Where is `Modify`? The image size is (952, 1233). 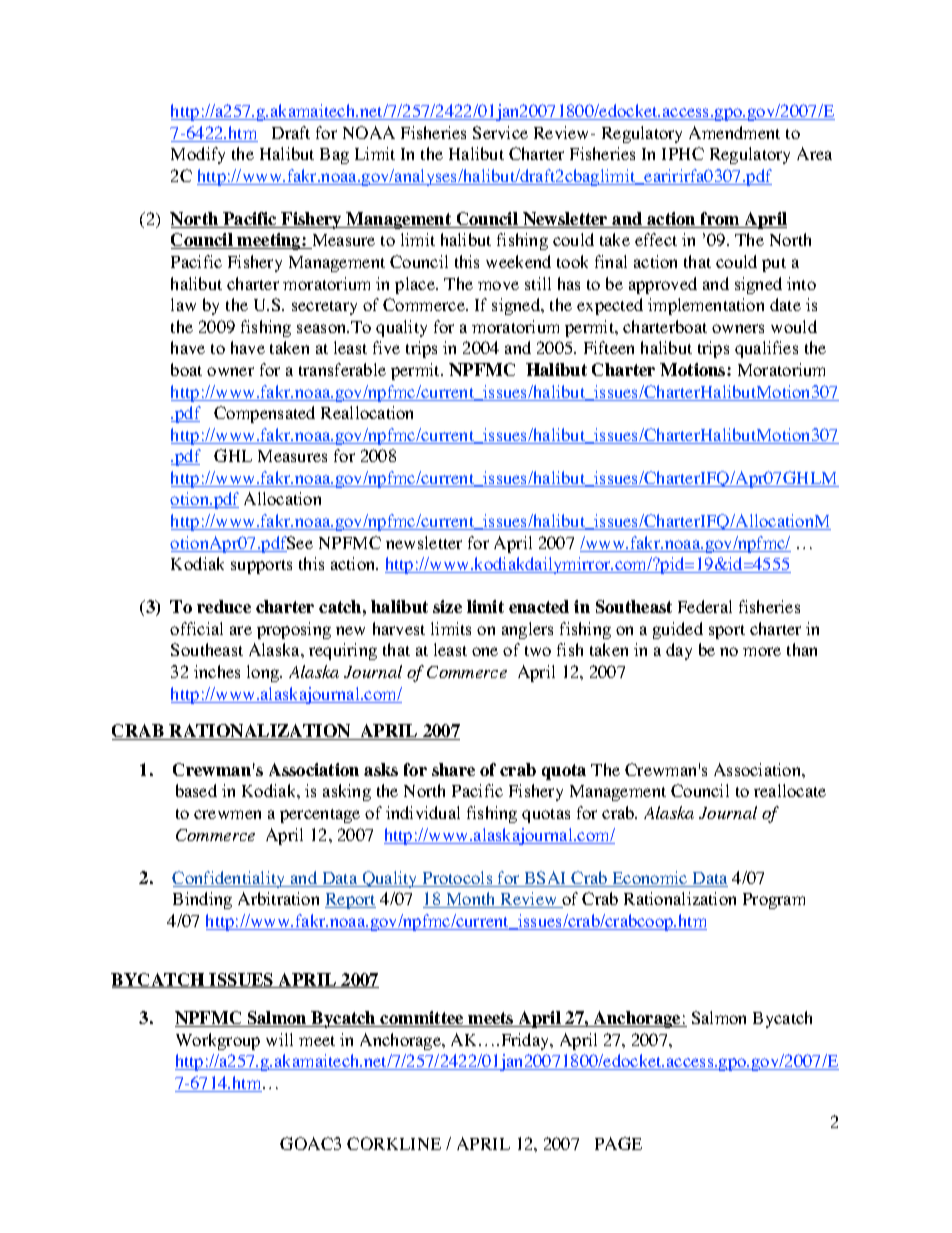 Modify is located at coordinates (198, 155).
